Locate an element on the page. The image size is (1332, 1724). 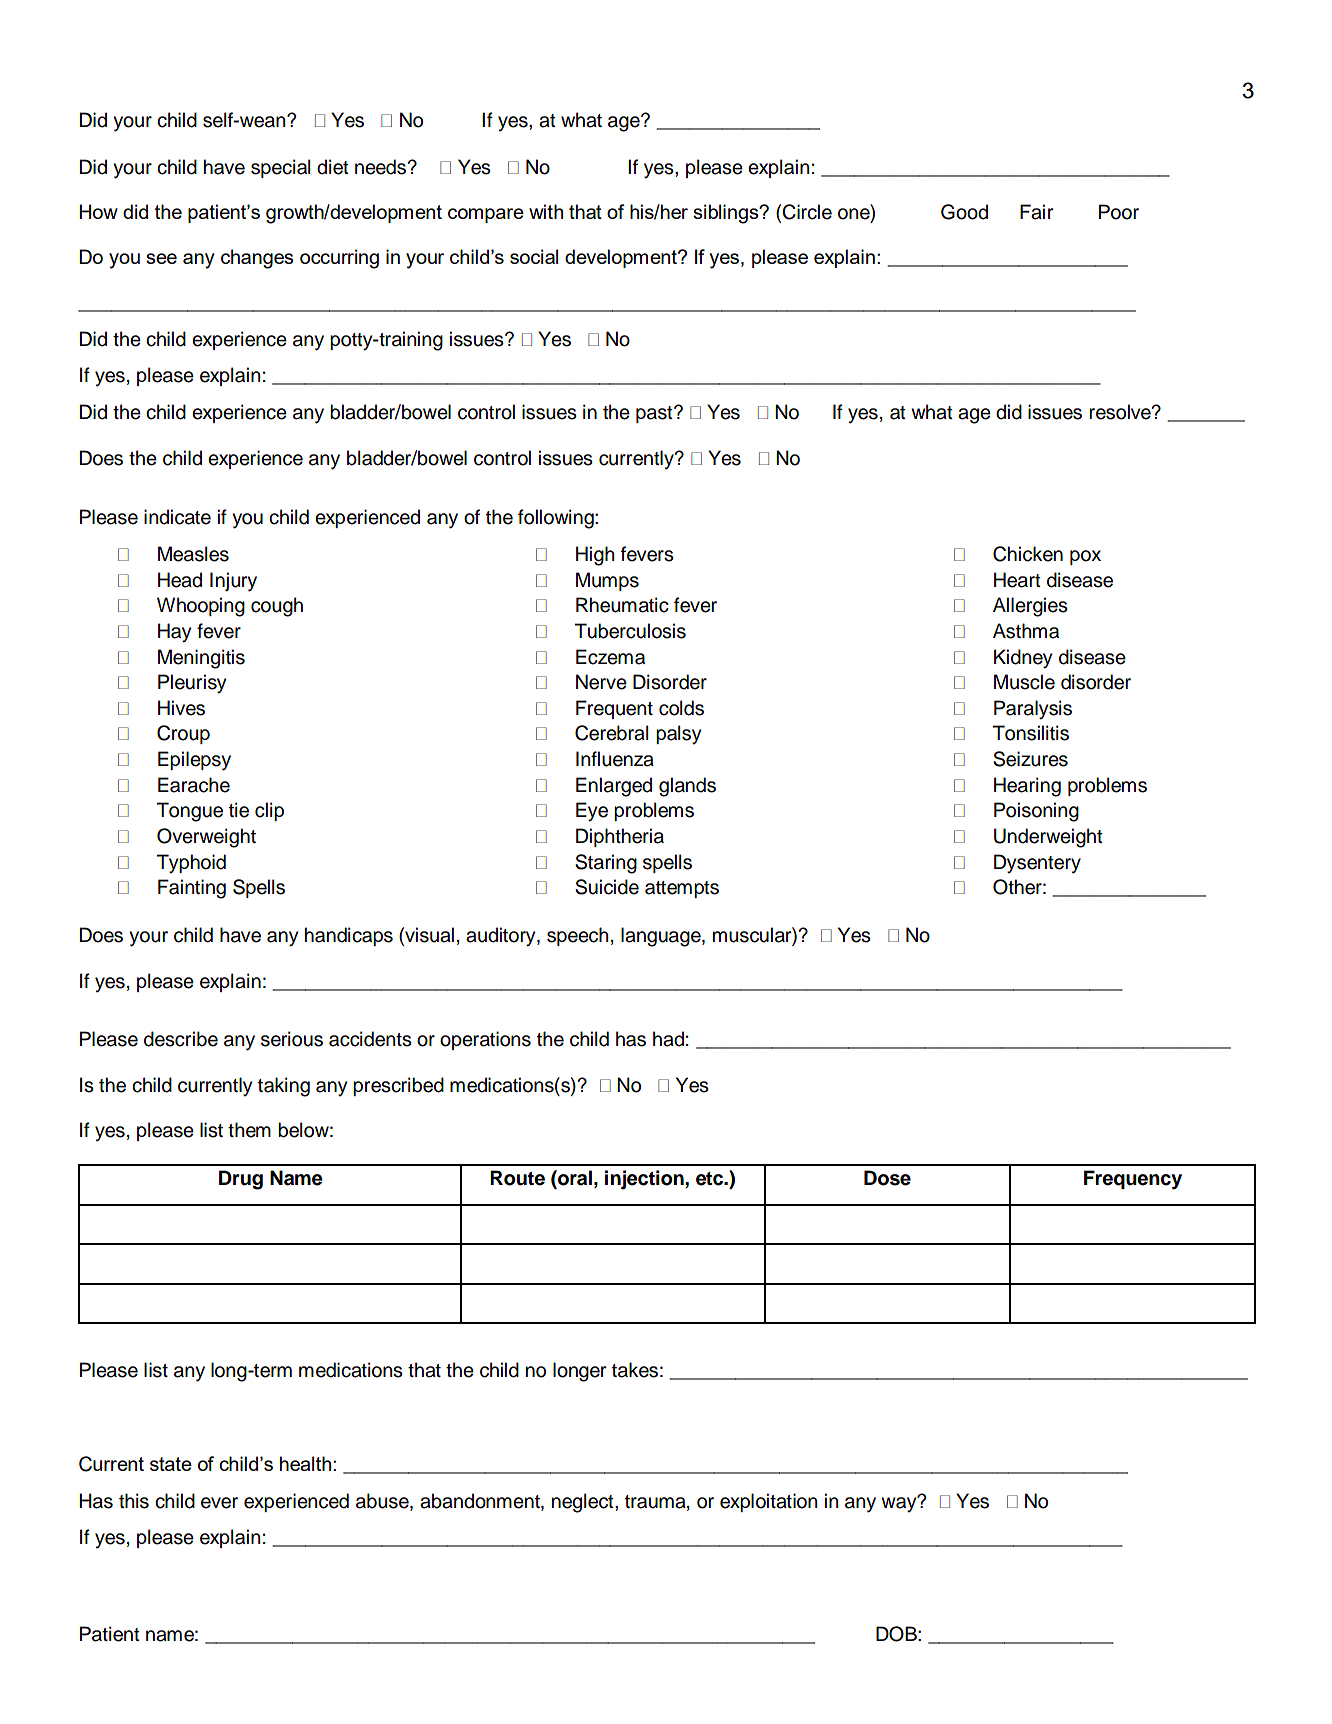
had is located at coordinates (668, 1039).
